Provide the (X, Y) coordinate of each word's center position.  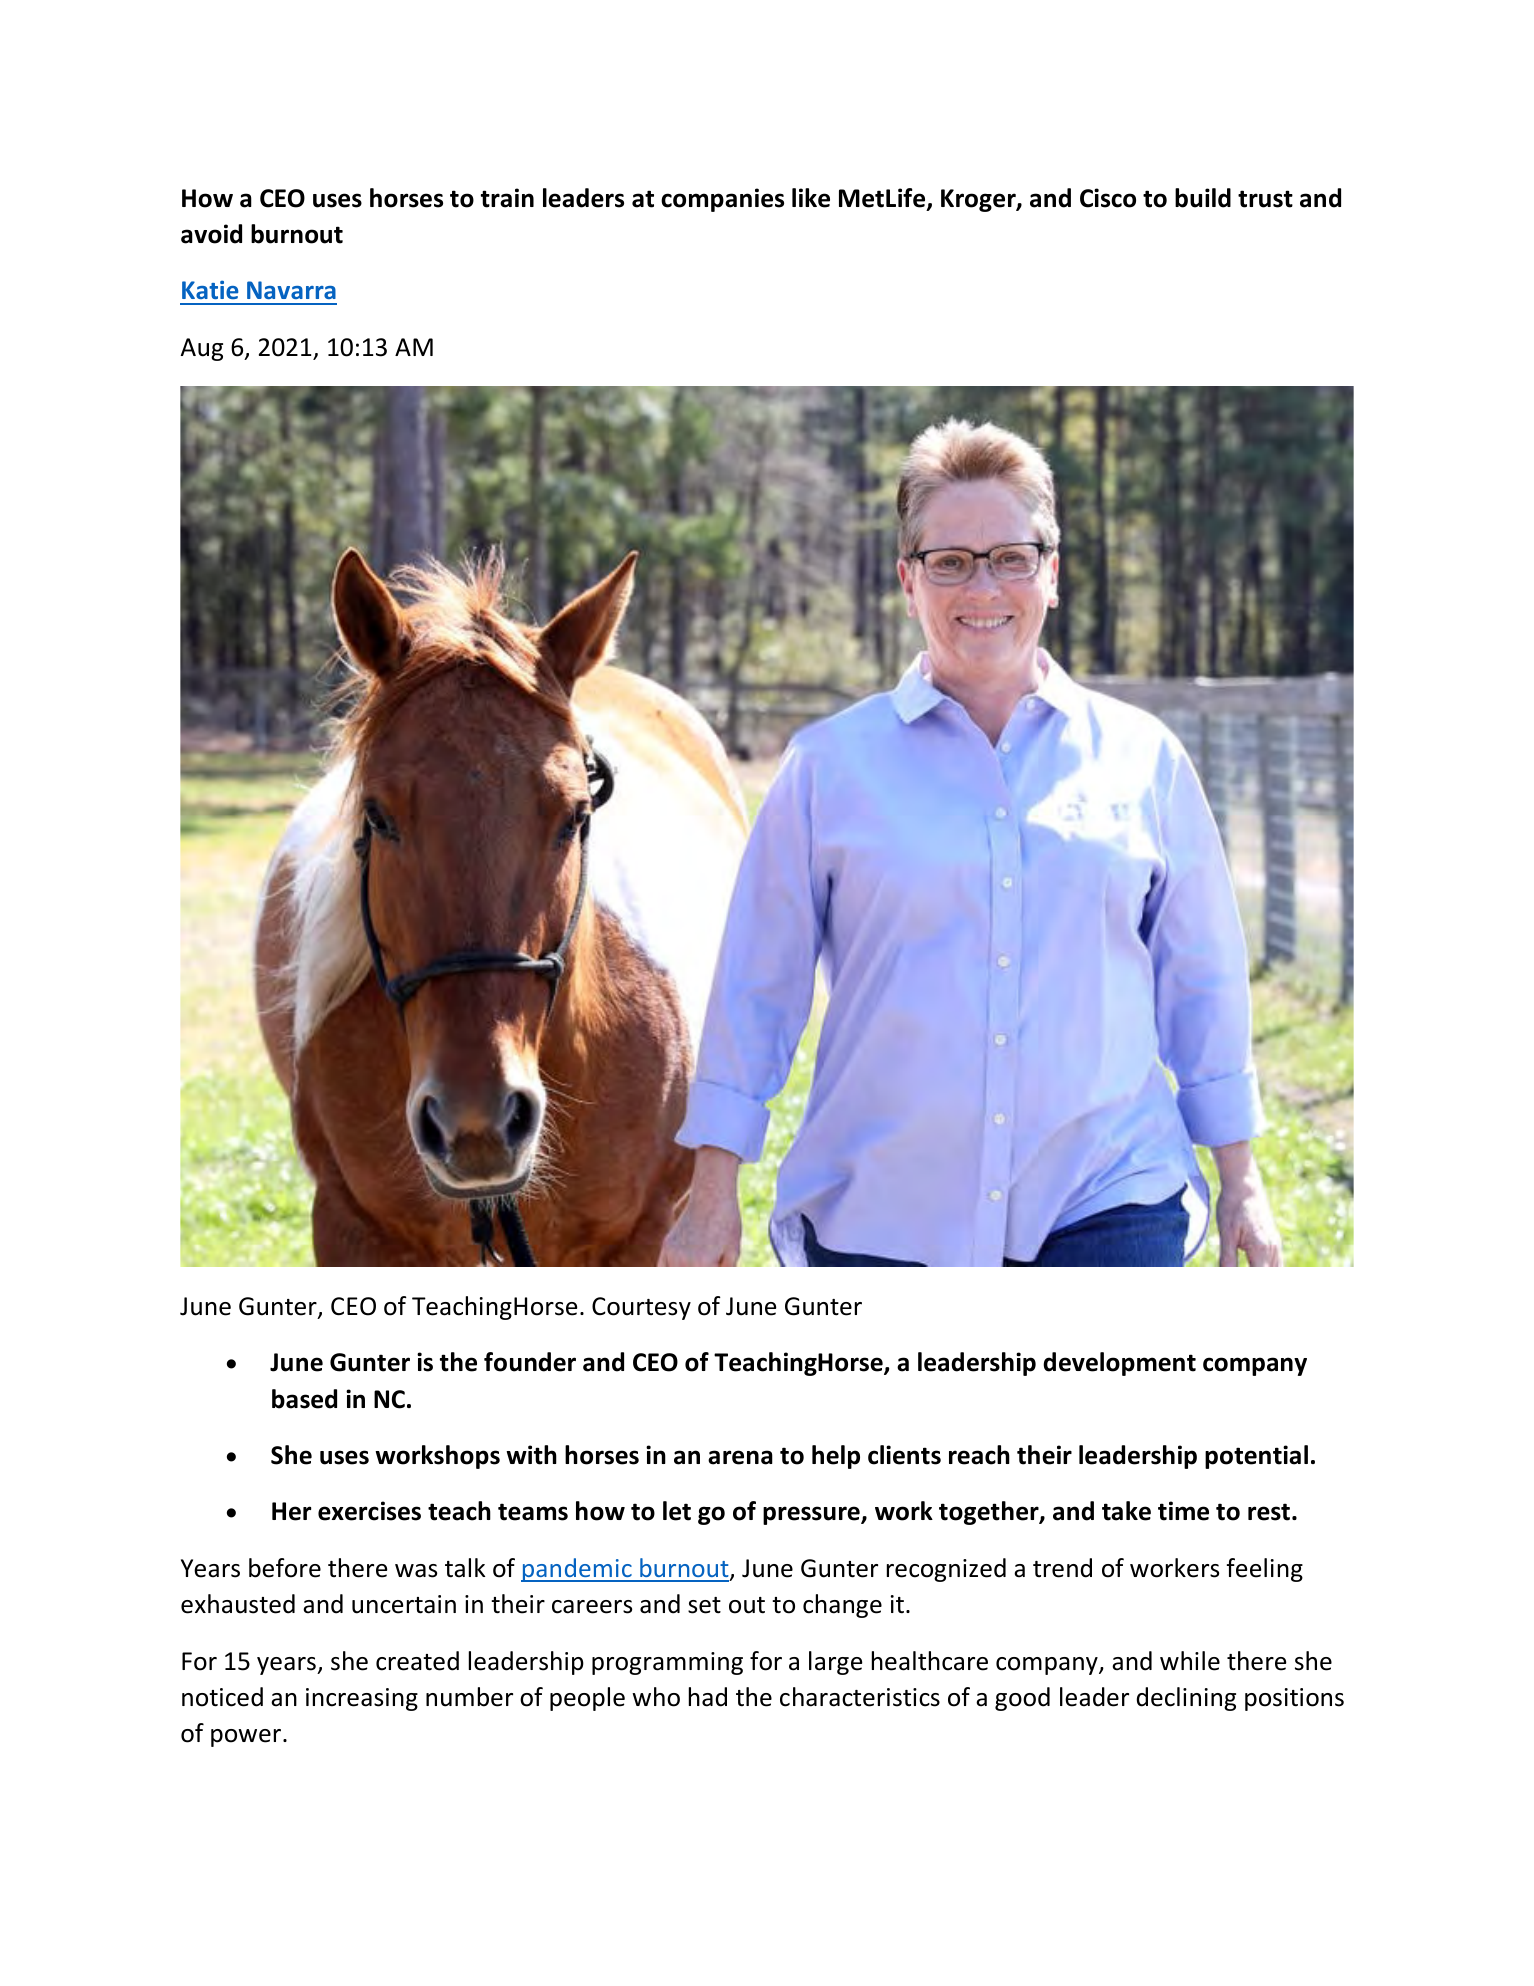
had (708, 1697)
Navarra (291, 290)
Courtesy (641, 1308)
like (811, 198)
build (1203, 198)
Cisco (1108, 198)
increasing (362, 1699)
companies (722, 200)
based (304, 1399)
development (1119, 1364)
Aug (202, 349)
